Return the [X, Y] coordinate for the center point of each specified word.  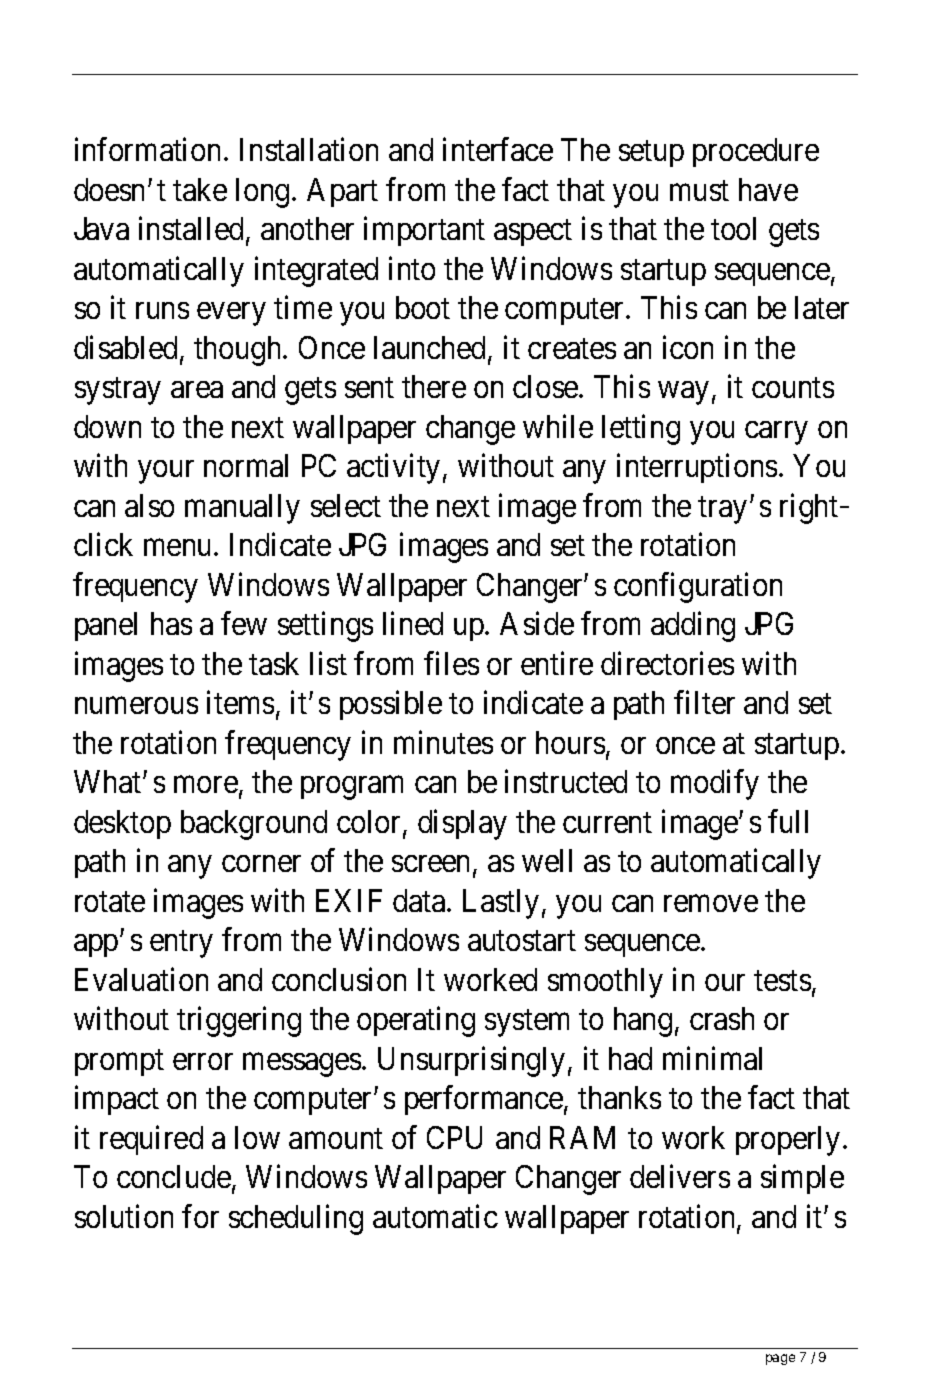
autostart [522, 941]
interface [498, 149]
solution [124, 1216]
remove [711, 903]
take [200, 189]
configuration [698, 587]
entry [181, 944]
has [171, 623]
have [768, 189]
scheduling [296, 1219]
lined [413, 623]
